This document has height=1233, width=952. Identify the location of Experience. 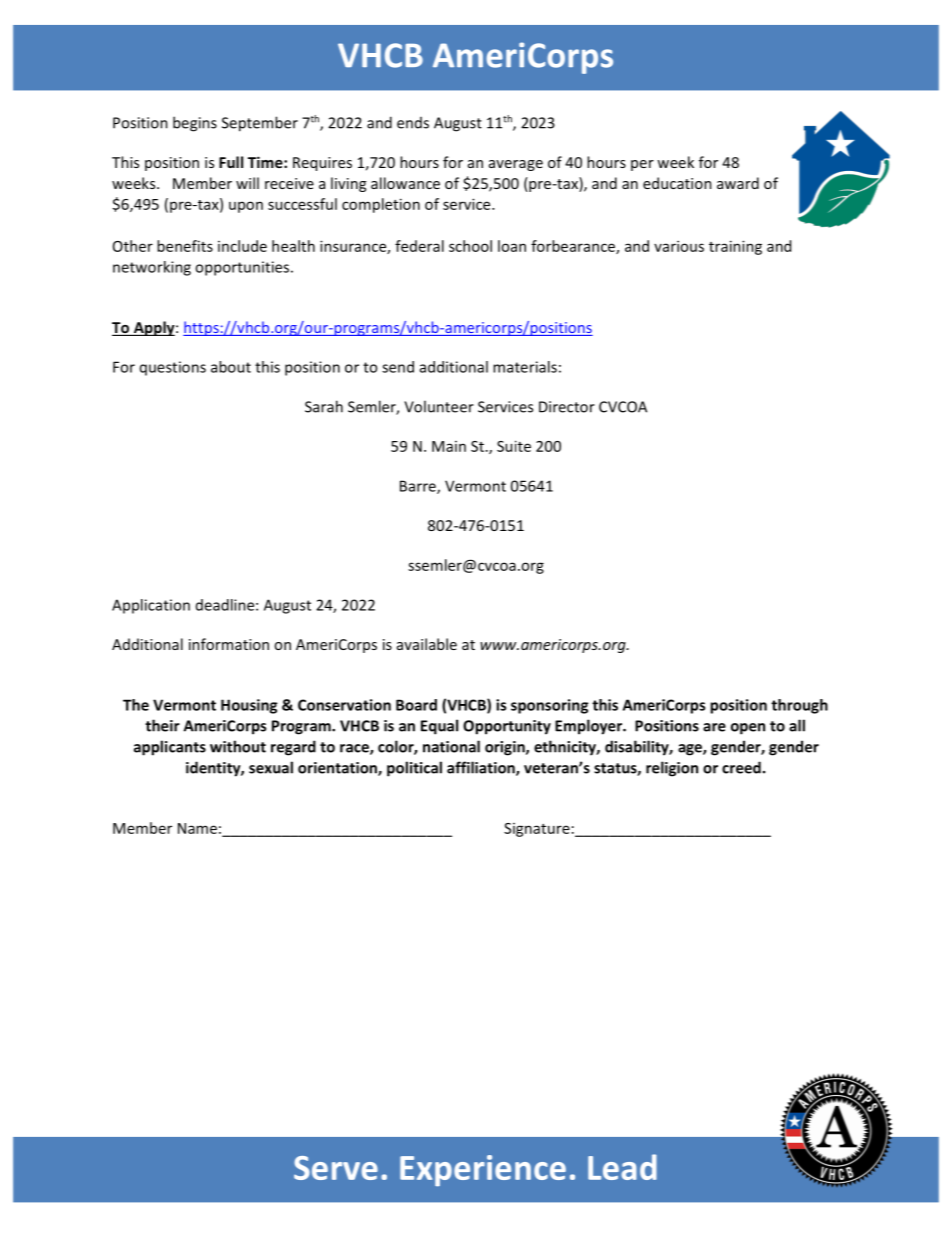
(483, 1170).
